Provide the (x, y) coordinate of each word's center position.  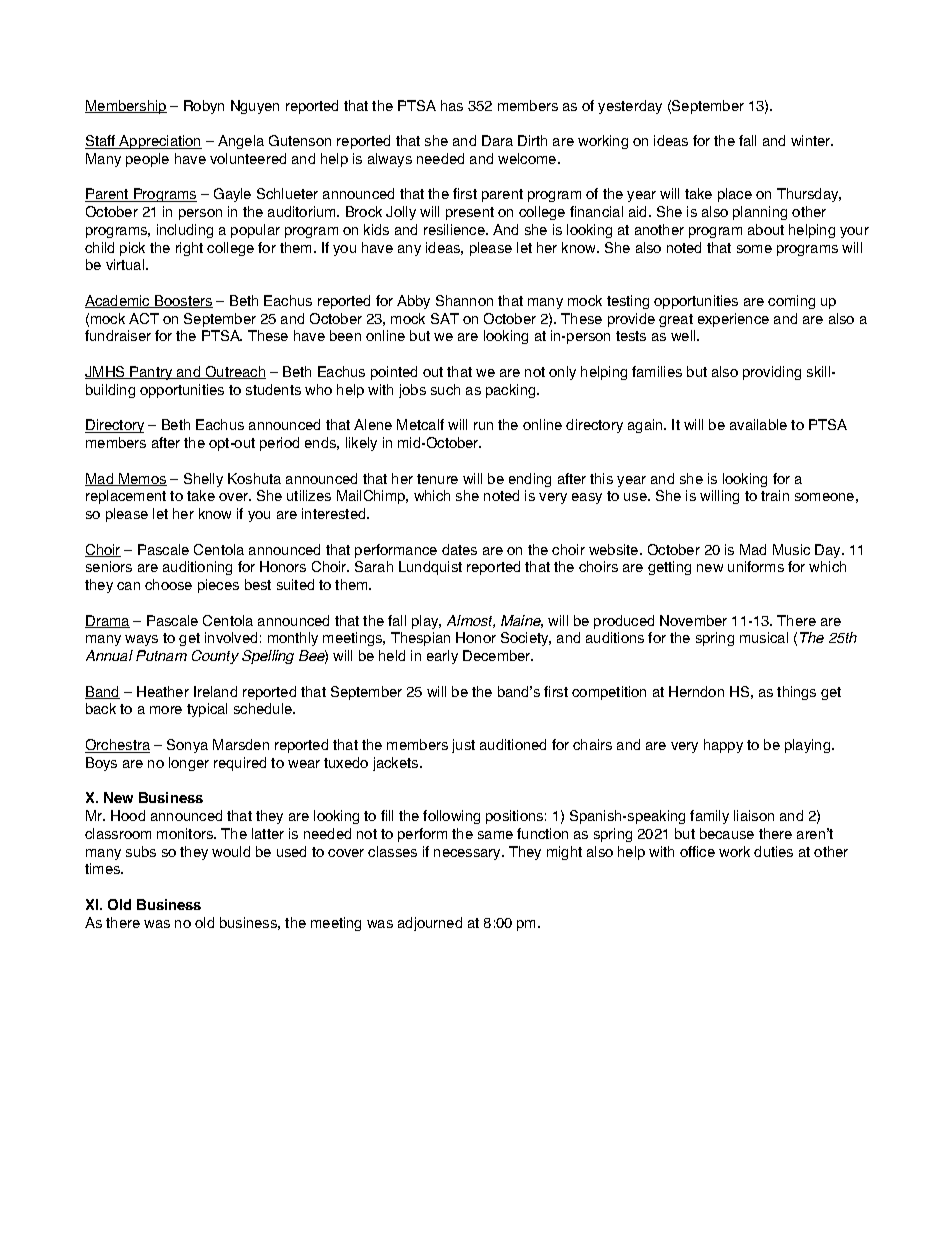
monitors (186, 833)
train (775, 495)
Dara (497, 140)
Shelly (203, 480)
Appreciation (160, 142)
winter (812, 140)
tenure (437, 479)
